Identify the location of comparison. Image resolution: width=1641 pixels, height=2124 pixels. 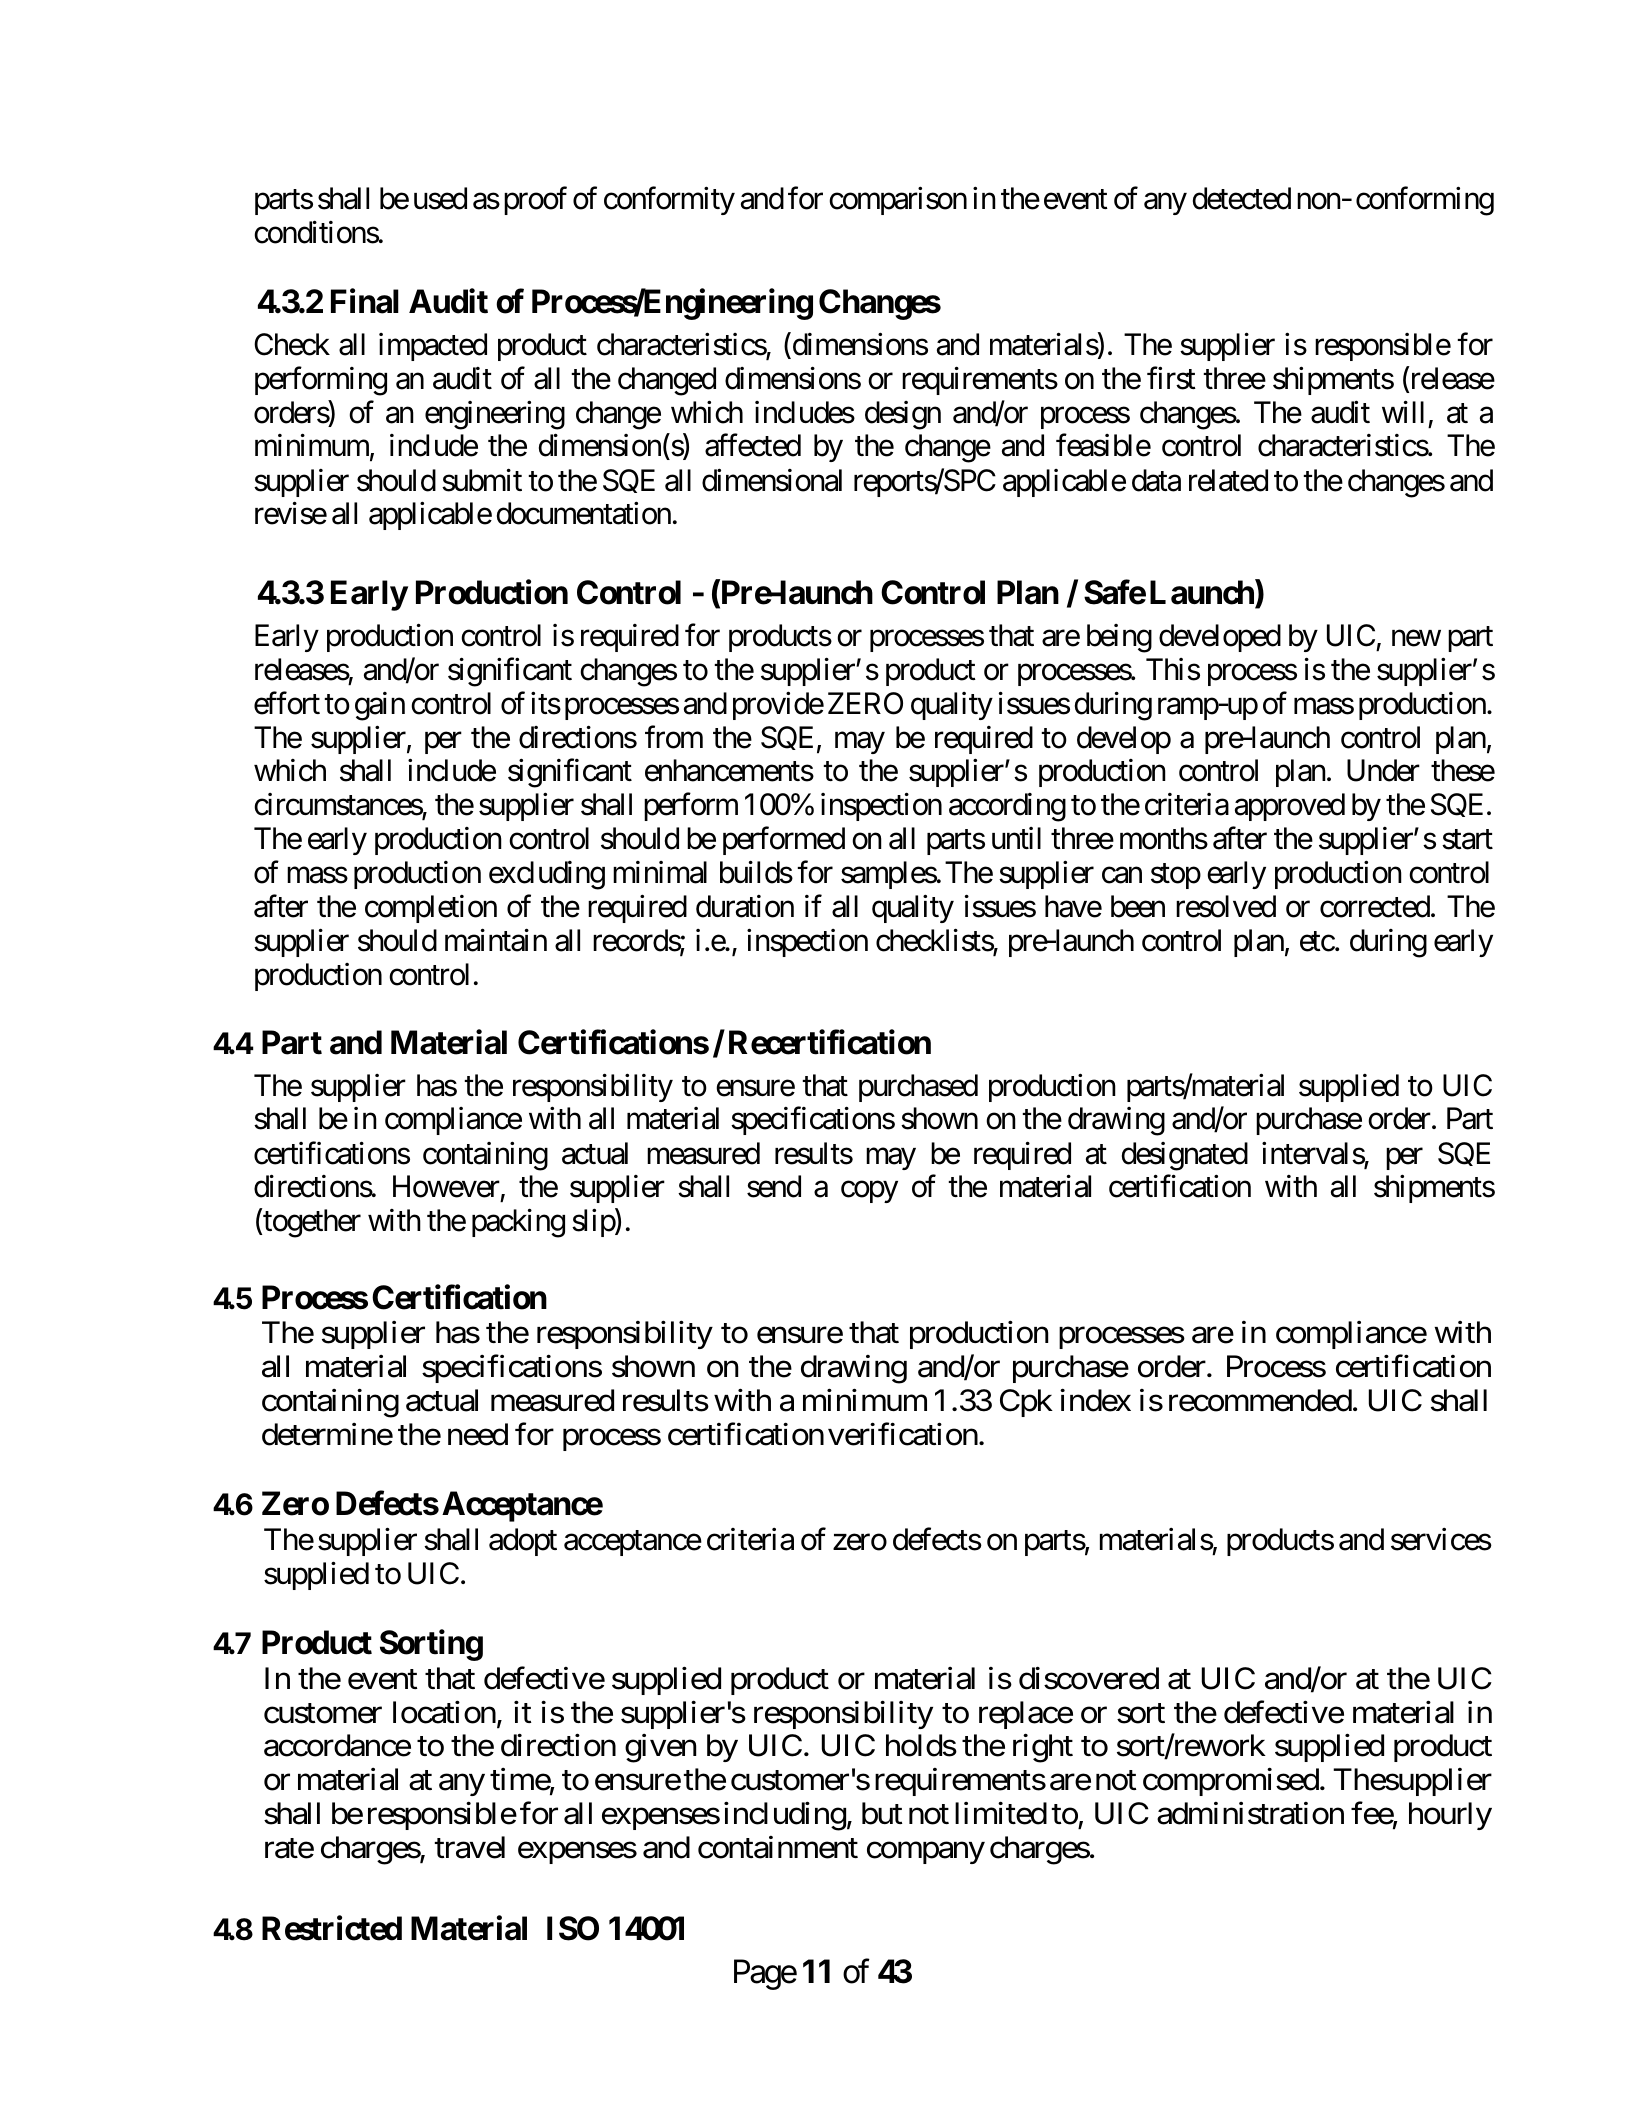
(898, 201).
